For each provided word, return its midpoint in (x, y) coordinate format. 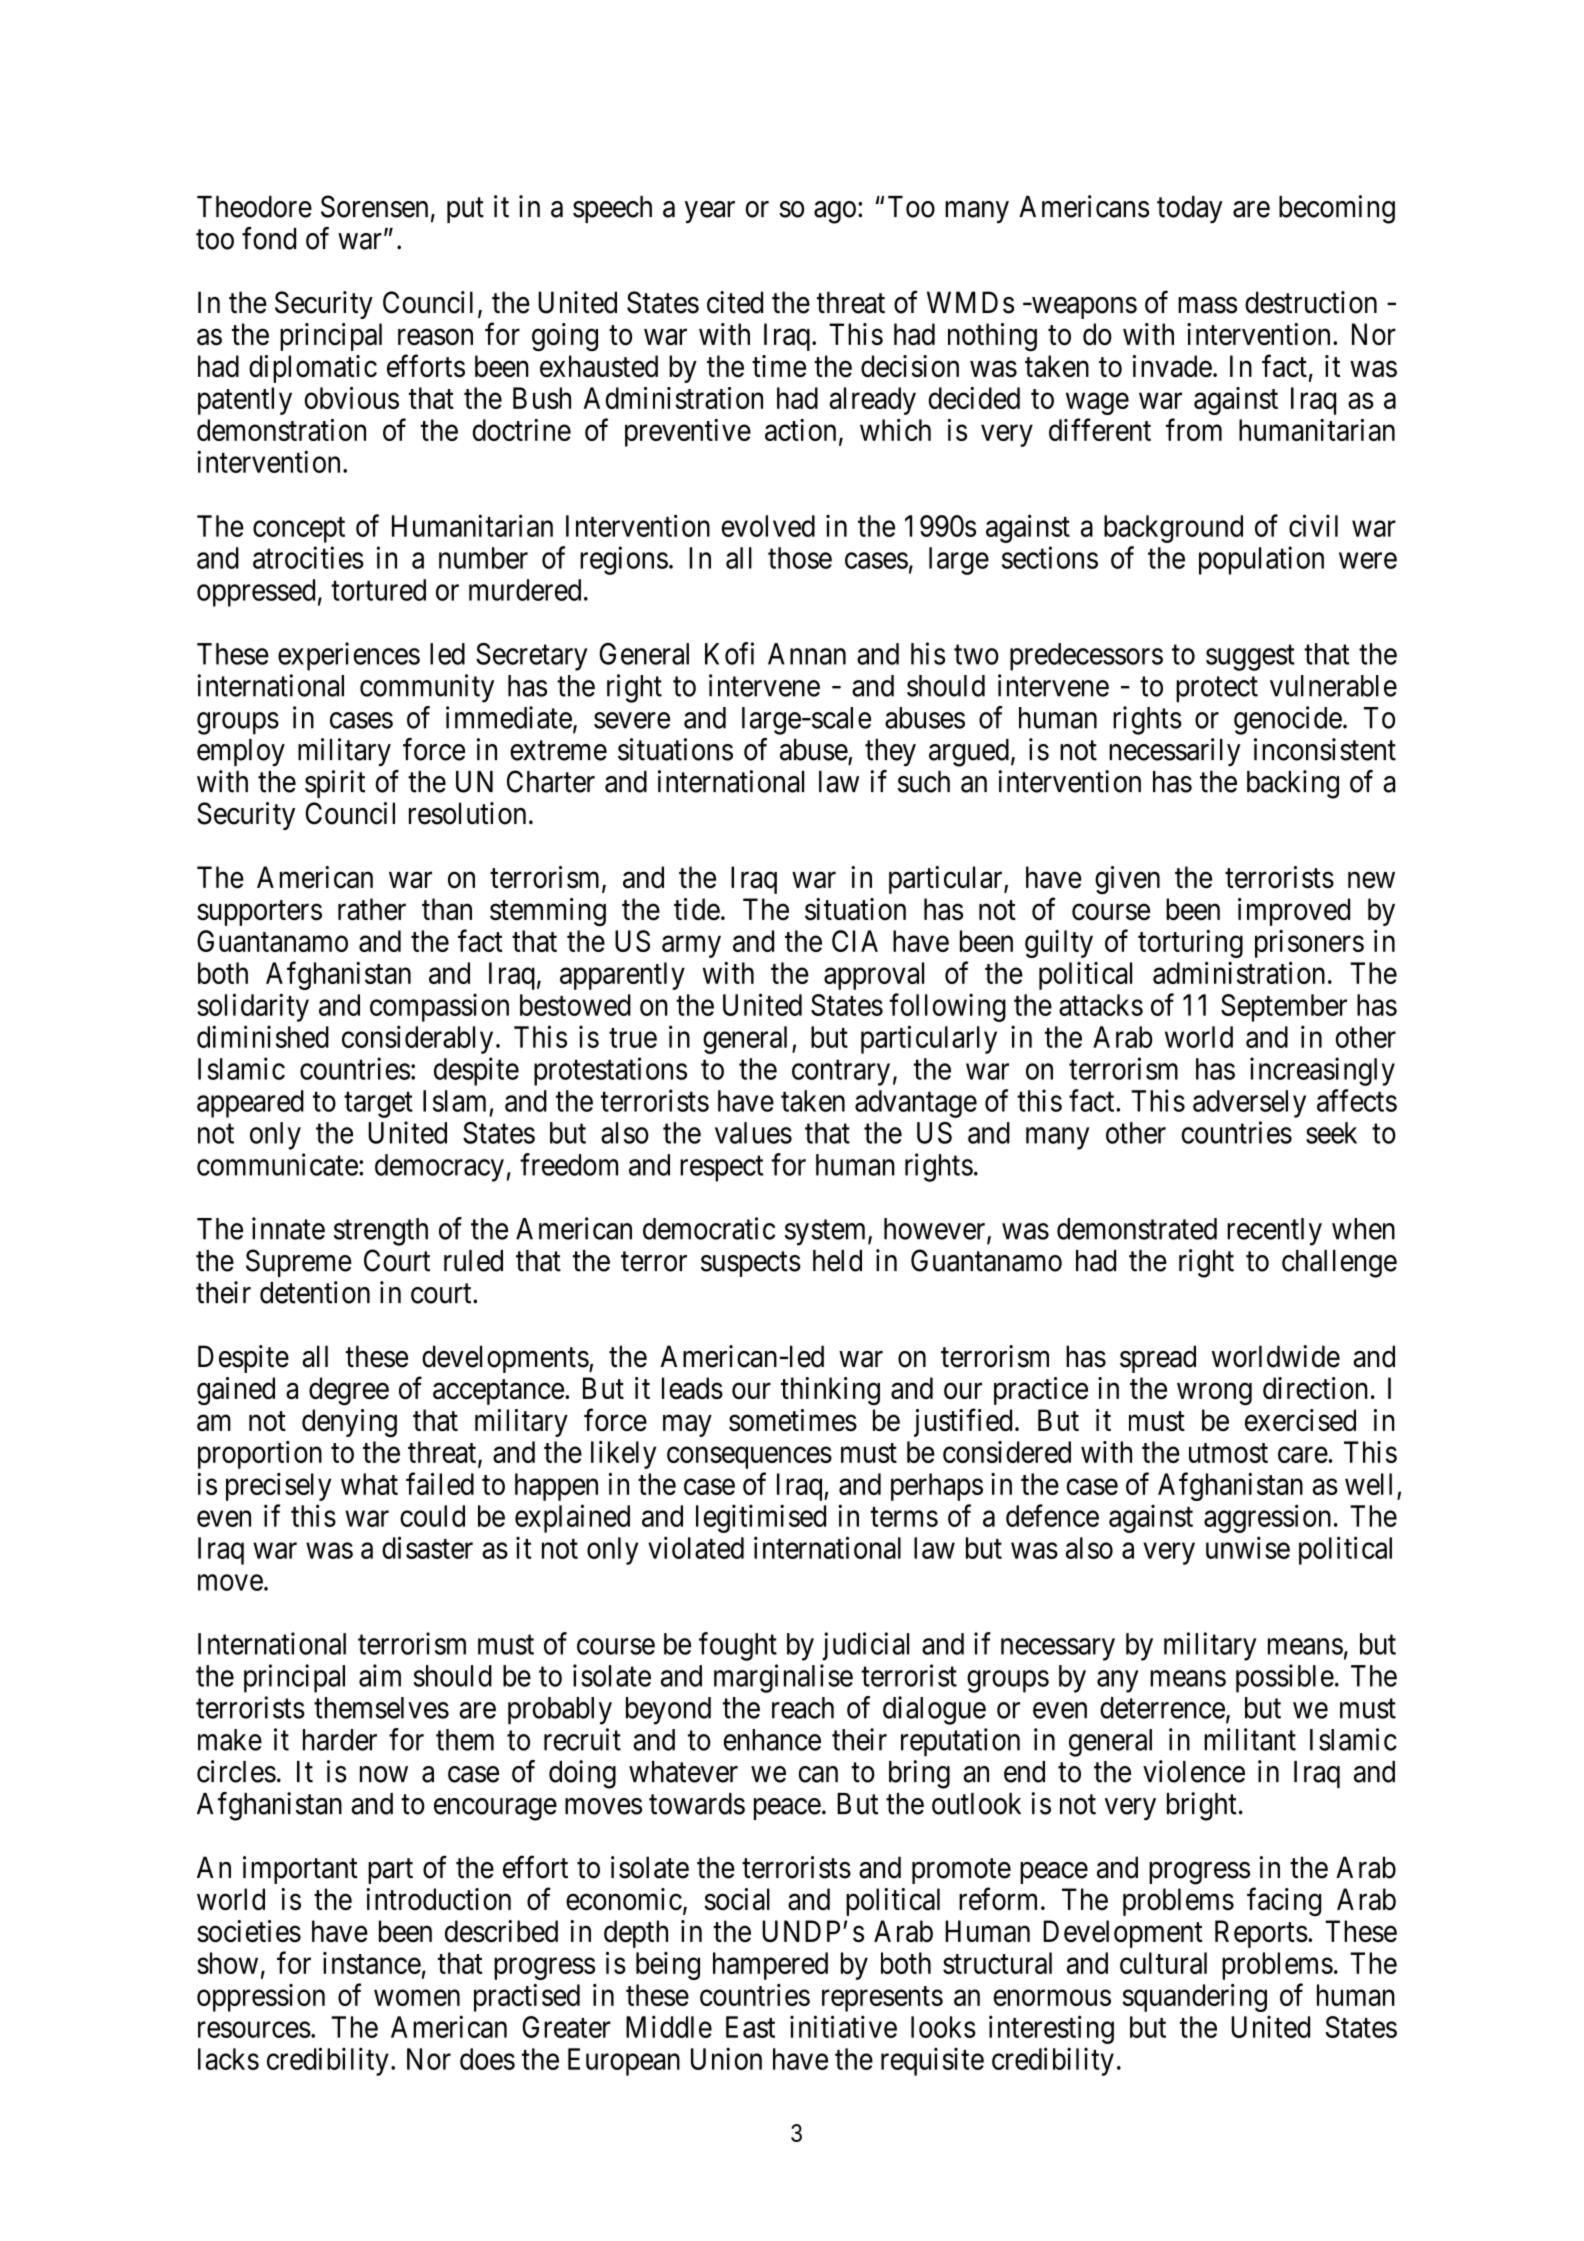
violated (696, 1547)
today (1190, 209)
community (427, 688)
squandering (1194, 1998)
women (417, 1998)
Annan (807, 654)
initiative (843, 2026)
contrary (841, 1073)
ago (835, 212)
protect (1217, 690)
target (378, 1105)
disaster (427, 1547)
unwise (1248, 1547)
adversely (1249, 1104)
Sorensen (374, 206)
